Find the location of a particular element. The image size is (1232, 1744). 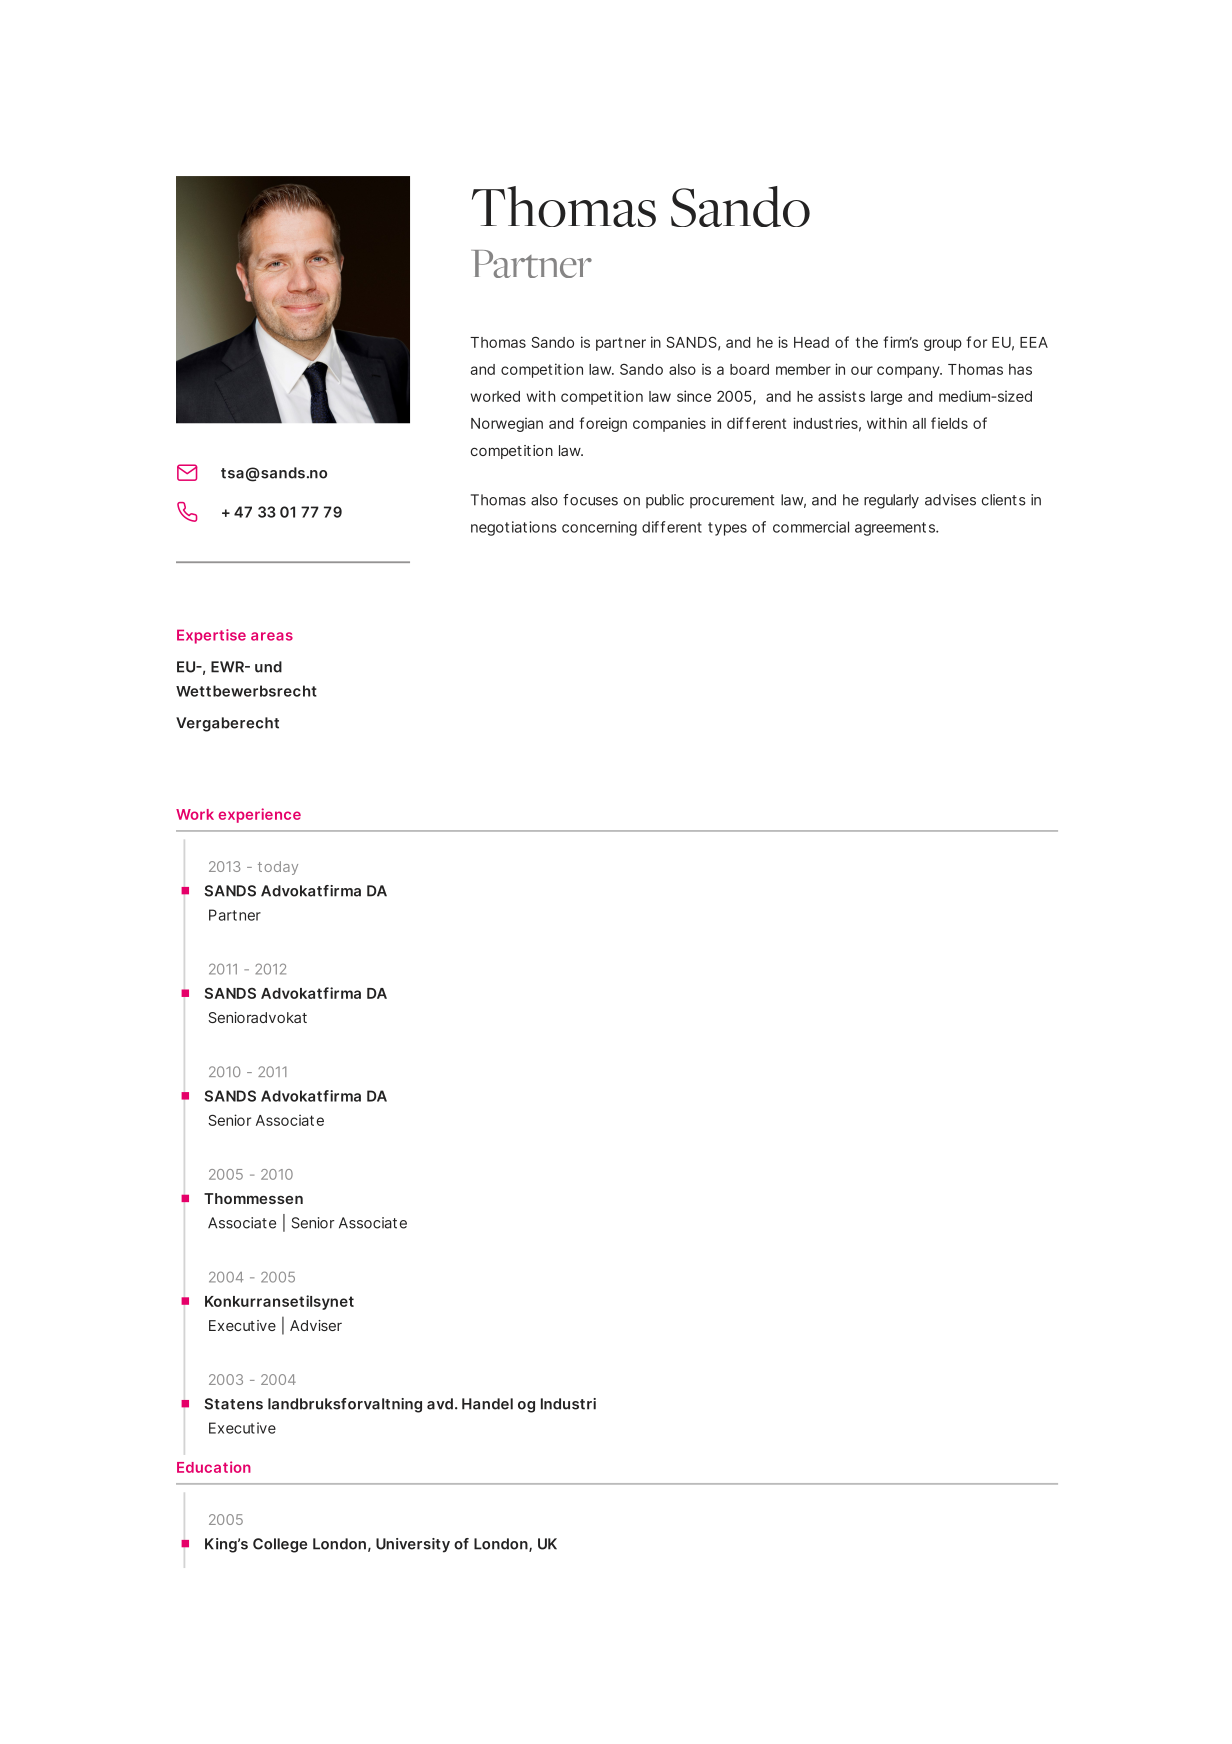

foreign is located at coordinates (603, 424).
